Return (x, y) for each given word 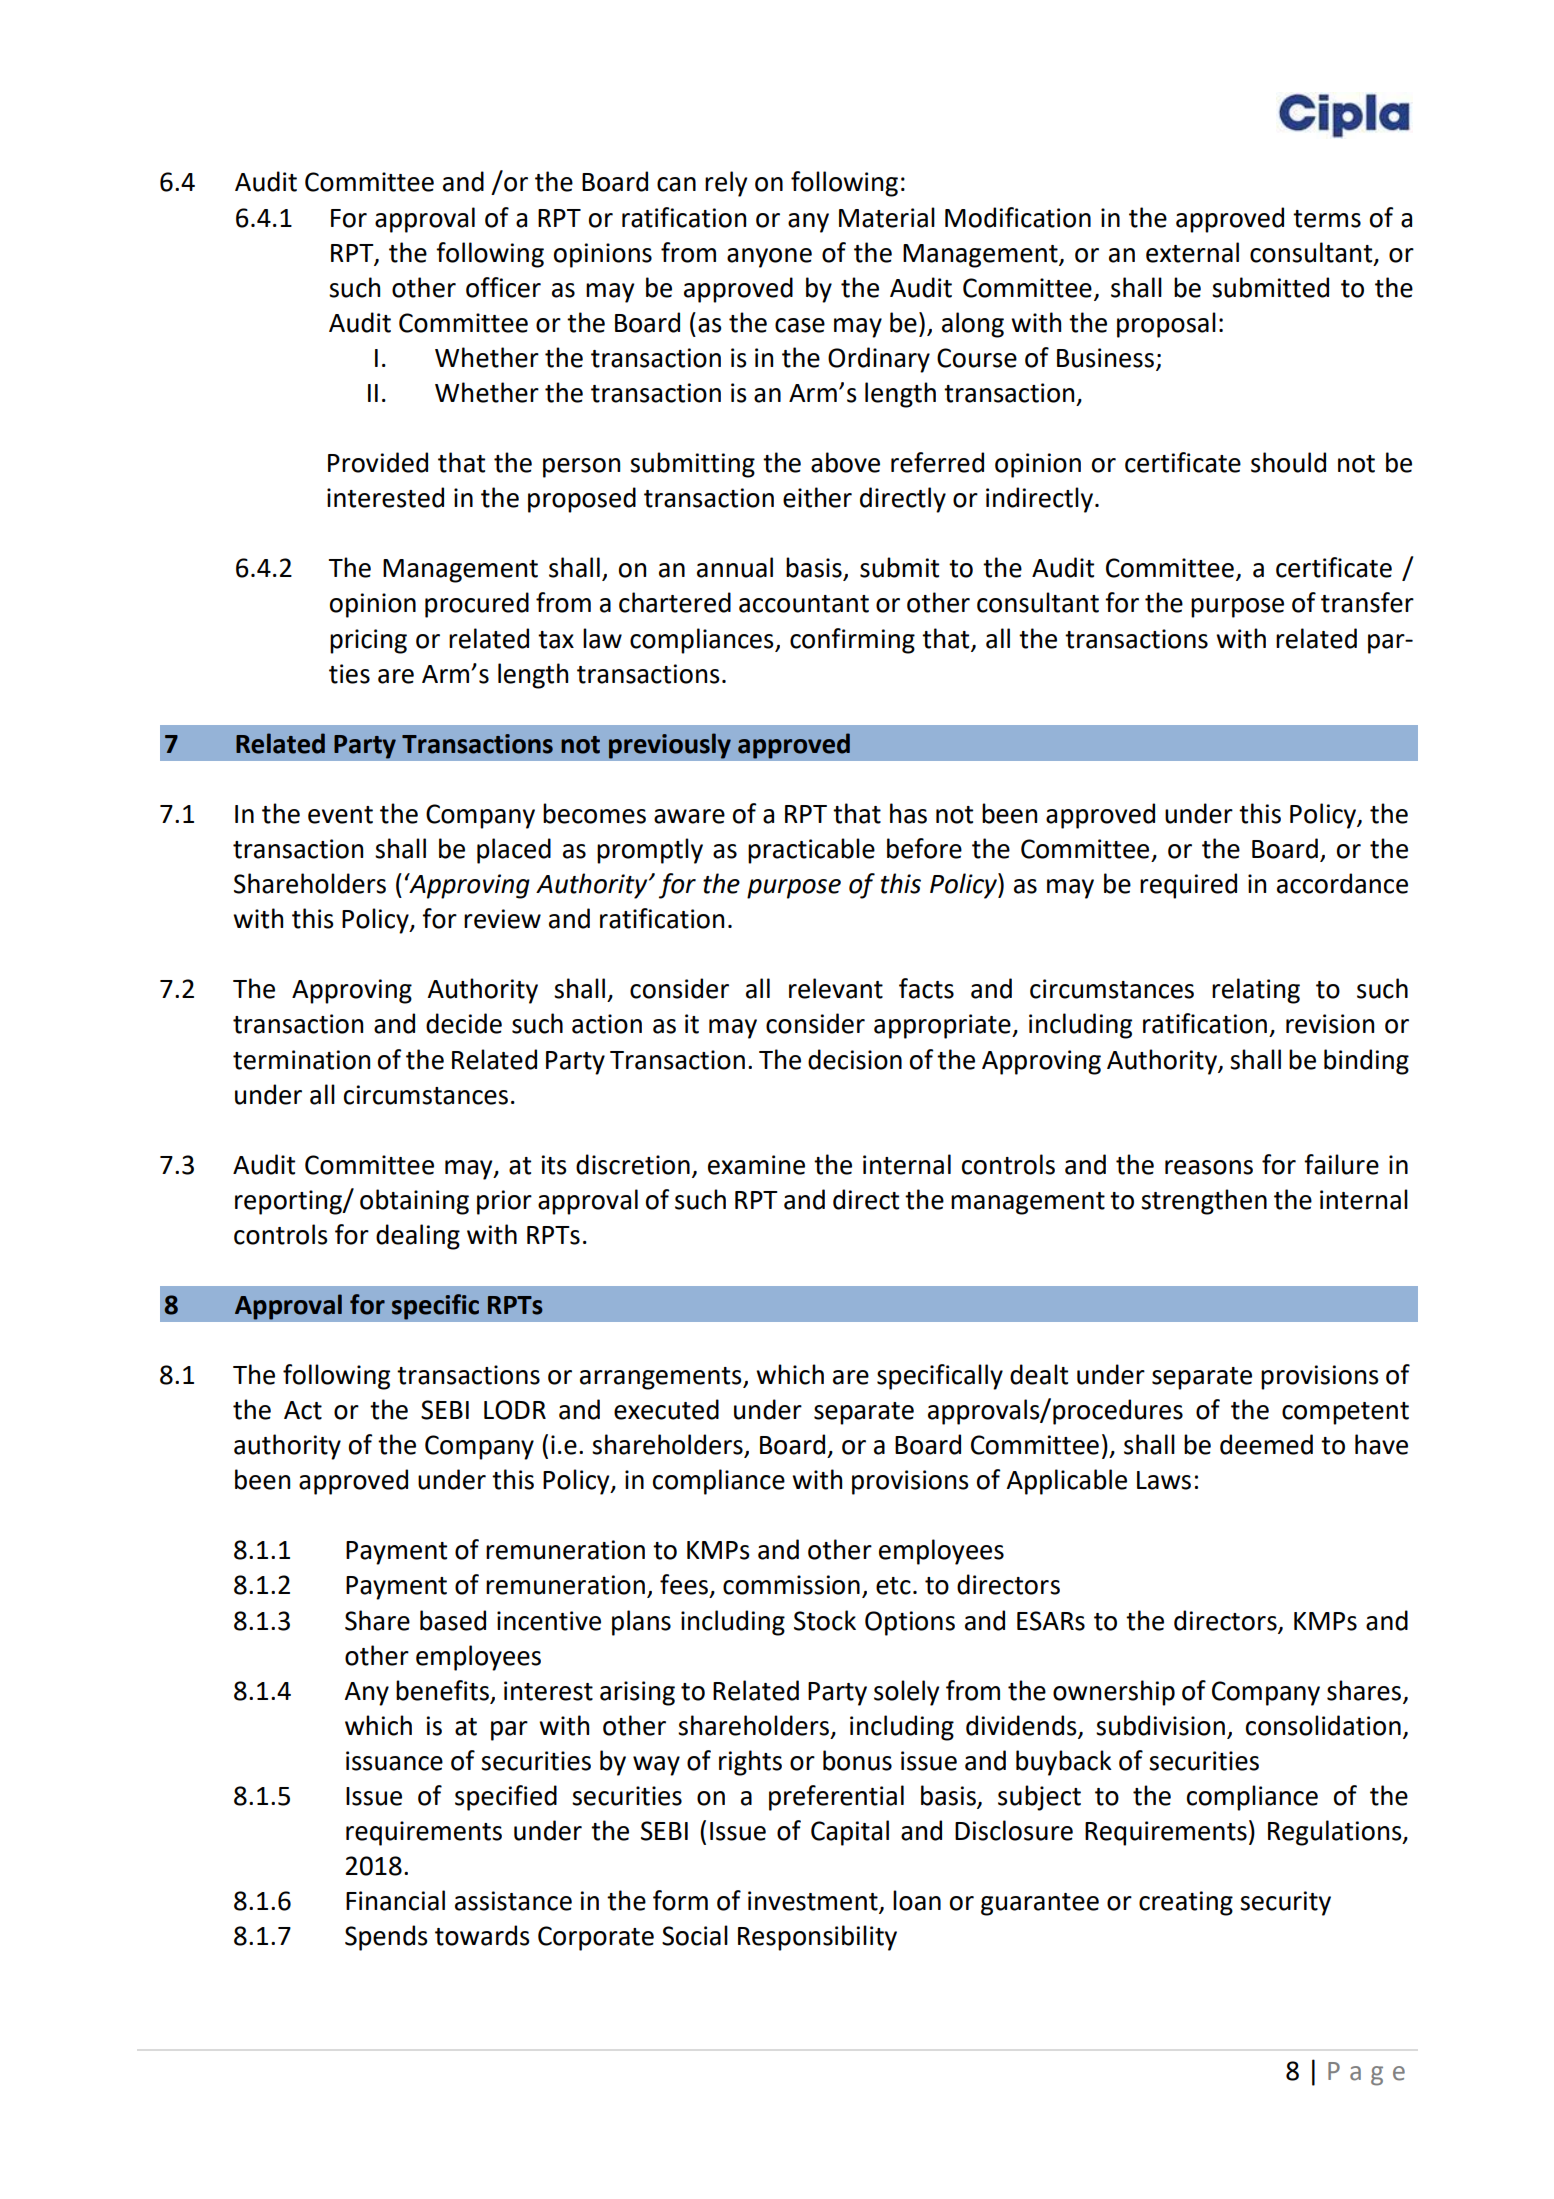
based (453, 1620)
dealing (418, 1237)
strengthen (1204, 1202)
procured (477, 605)
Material (887, 217)
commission (791, 1585)
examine (756, 1165)
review (502, 919)
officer (503, 287)
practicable (811, 851)
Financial (395, 1900)
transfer (1367, 602)
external (1192, 252)
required (1188, 886)
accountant (804, 604)
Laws (1164, 1480)
